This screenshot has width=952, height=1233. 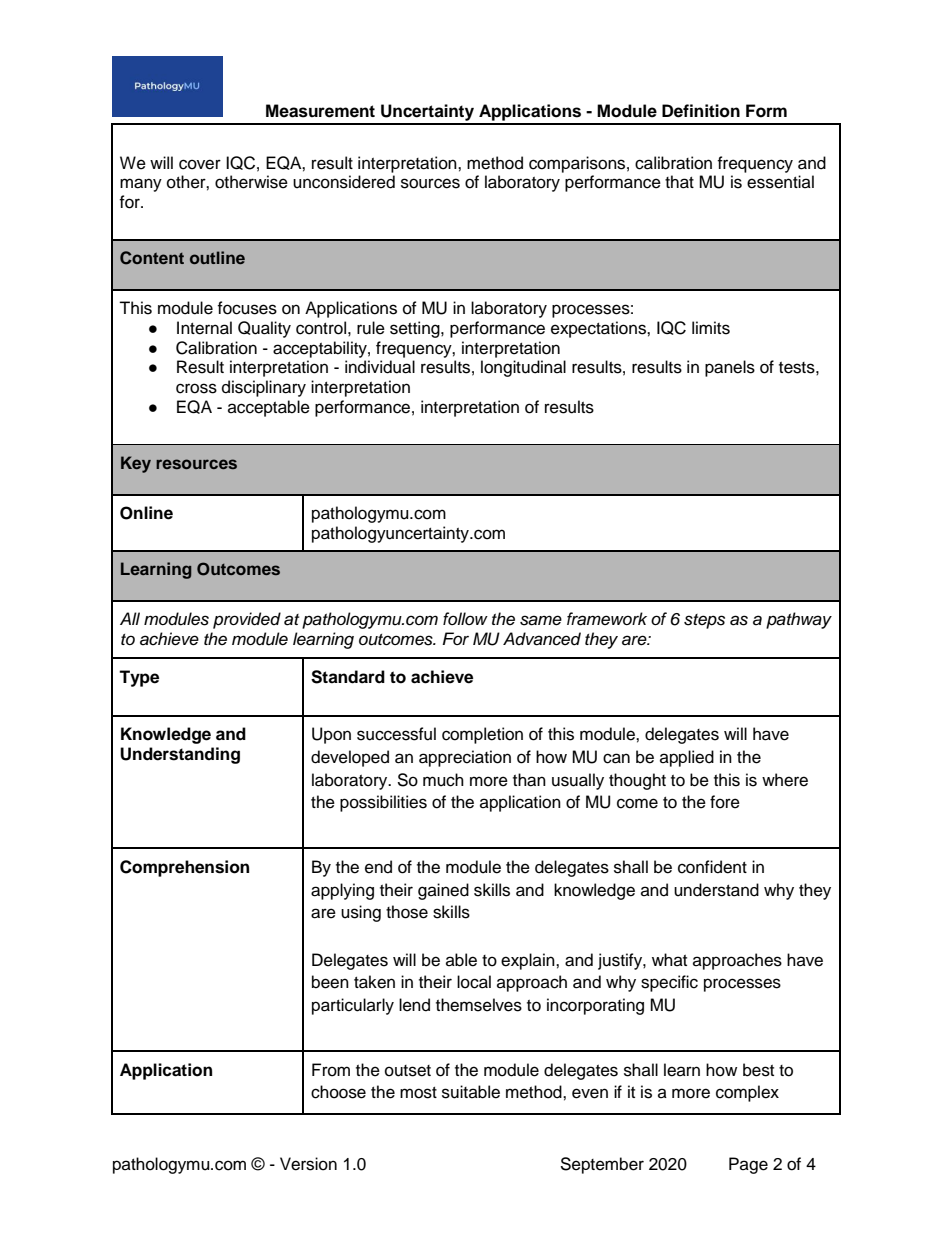 I want to click on confident, so click(x=712, y=867).
